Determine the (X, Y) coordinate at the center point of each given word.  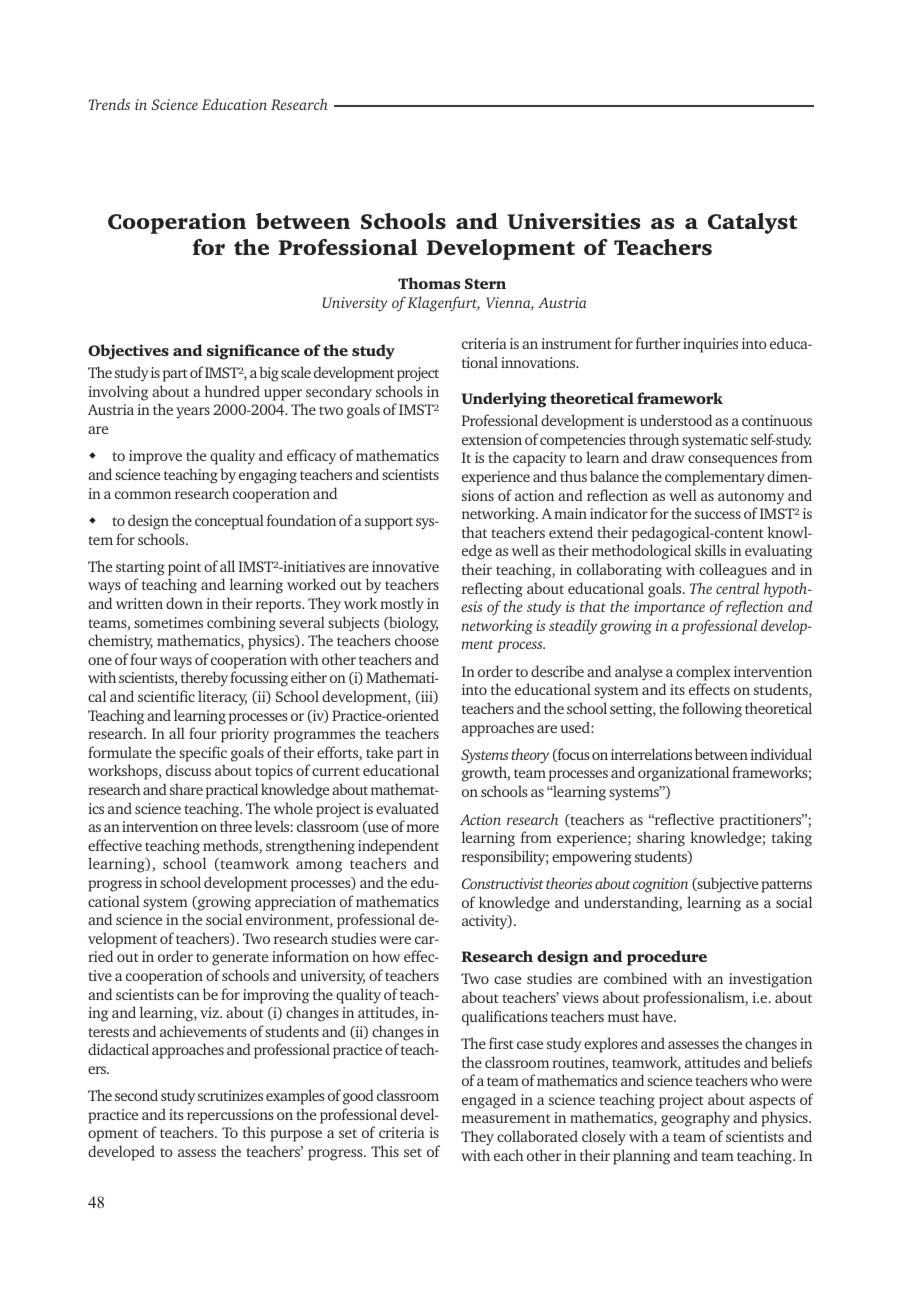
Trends (109, 104)
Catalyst (753, 223)
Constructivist (503, 883)
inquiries (710, 345)
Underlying (504, 400)
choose (417, 640)
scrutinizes (230, 1095)
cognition (660, 885)
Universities (574, 221)
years (193, 413)
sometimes (168, 622)
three (236, 826)
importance (669, 608)
